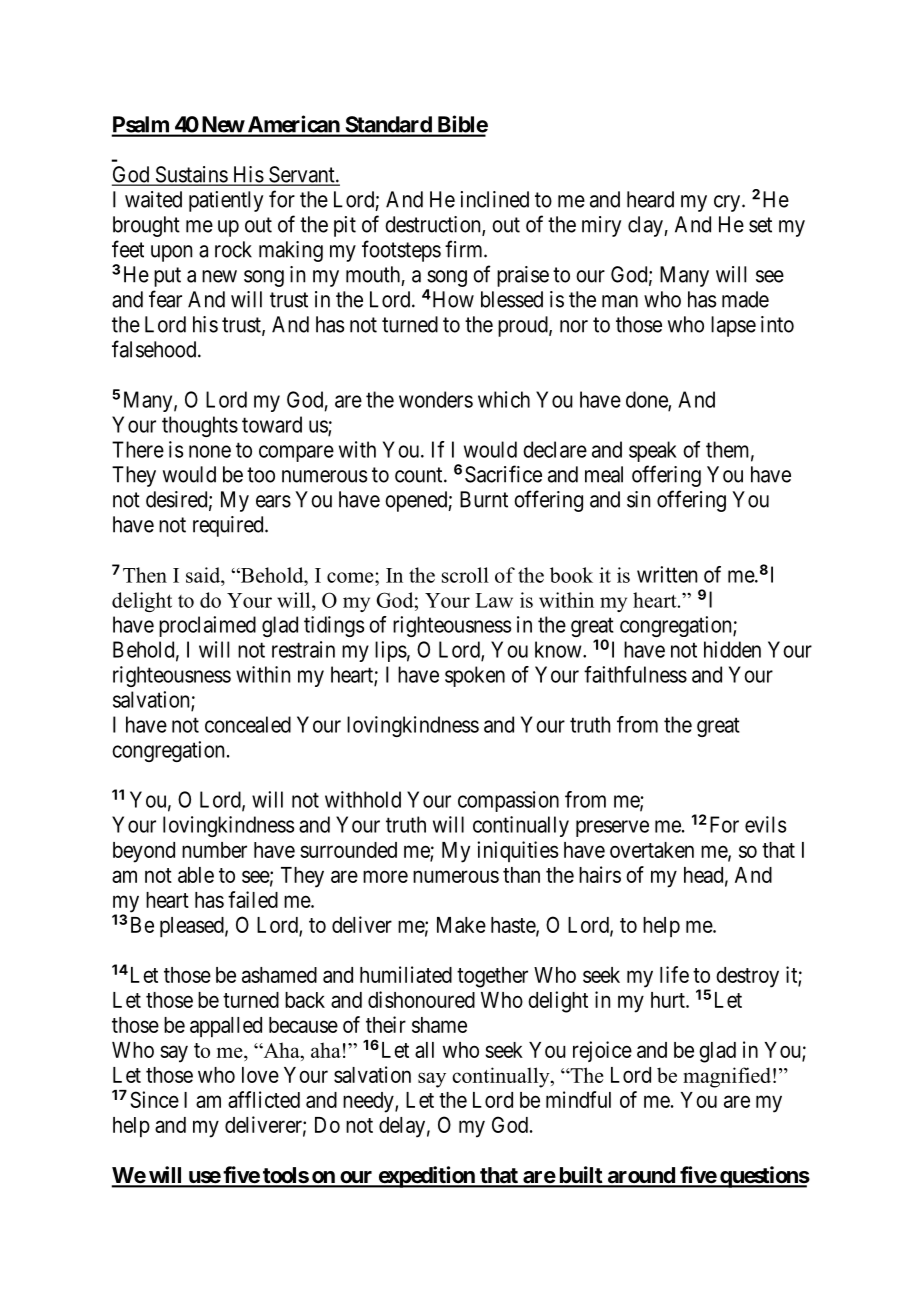 This screenshot has height=1308, width=924. What do you see at coordinates (652, 850) in the screenshot?
I see `overtaken` at bounding box center [652, 850].
